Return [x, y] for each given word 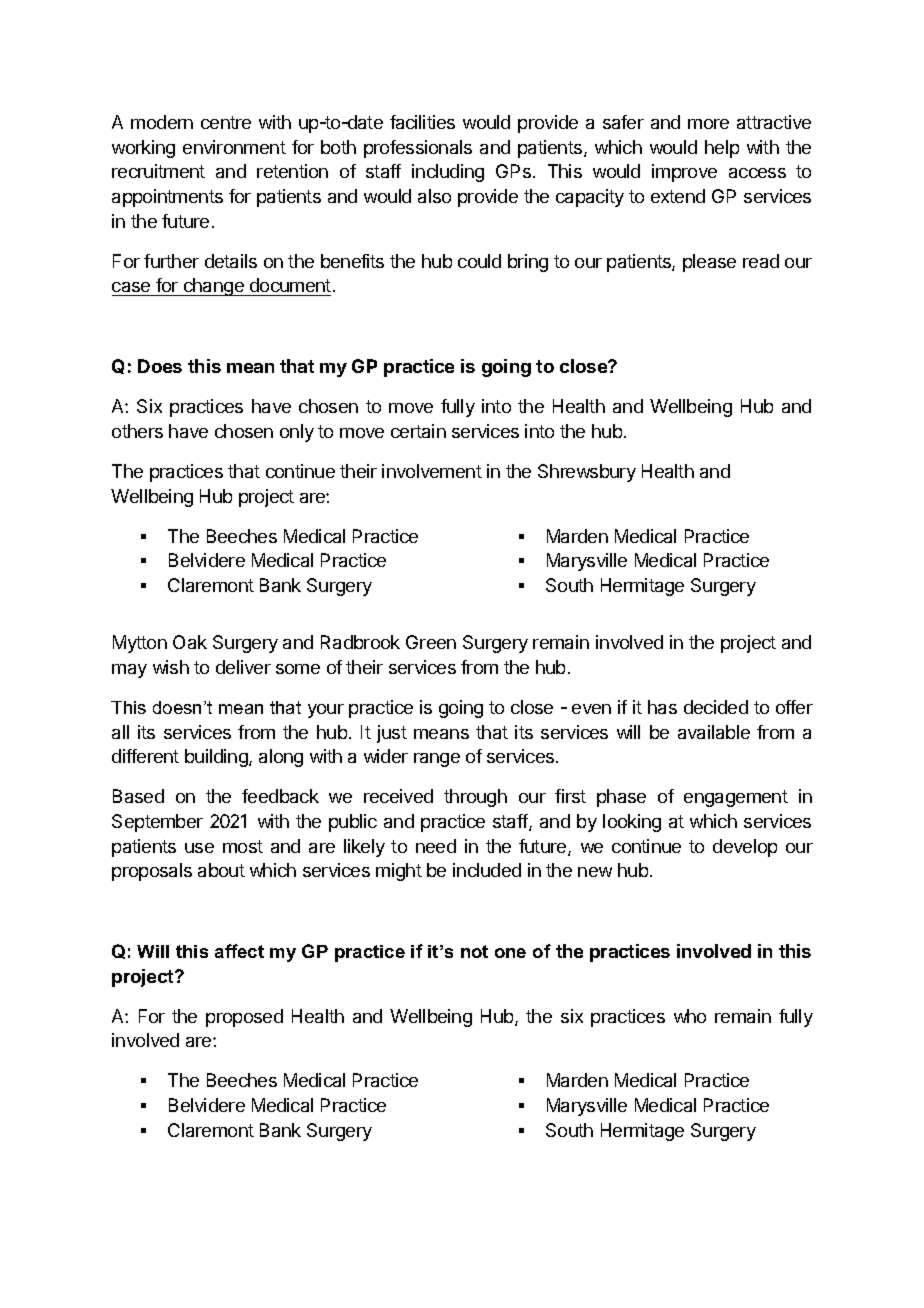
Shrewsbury [587, 473]
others [137, 431]
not [474, 951]
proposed [244, 1018]
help [722, 149]
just [392, 734]
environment [234, 147]
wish [171, 667]
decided [716, 707]
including [448, 173]
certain [418, 431]
